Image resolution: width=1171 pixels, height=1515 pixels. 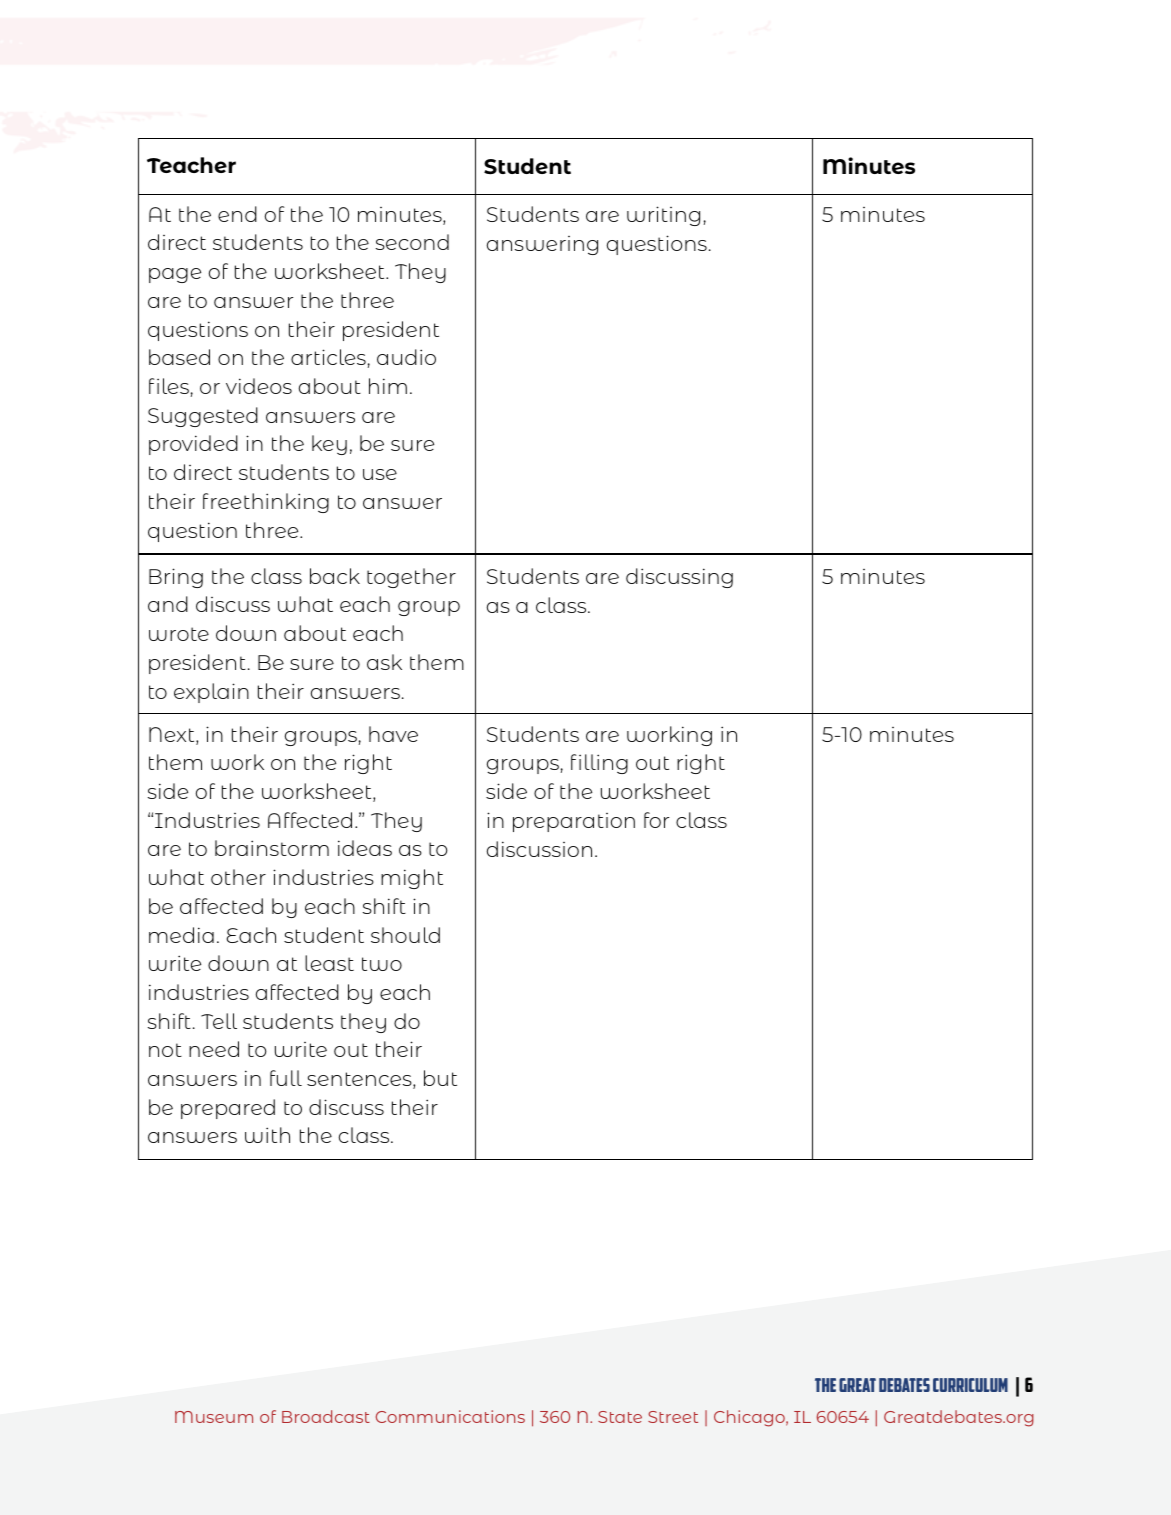 What do you see at coordinates (440, 1078) in the screenshot?
I see `but` at bounding box center [440, 1078].
